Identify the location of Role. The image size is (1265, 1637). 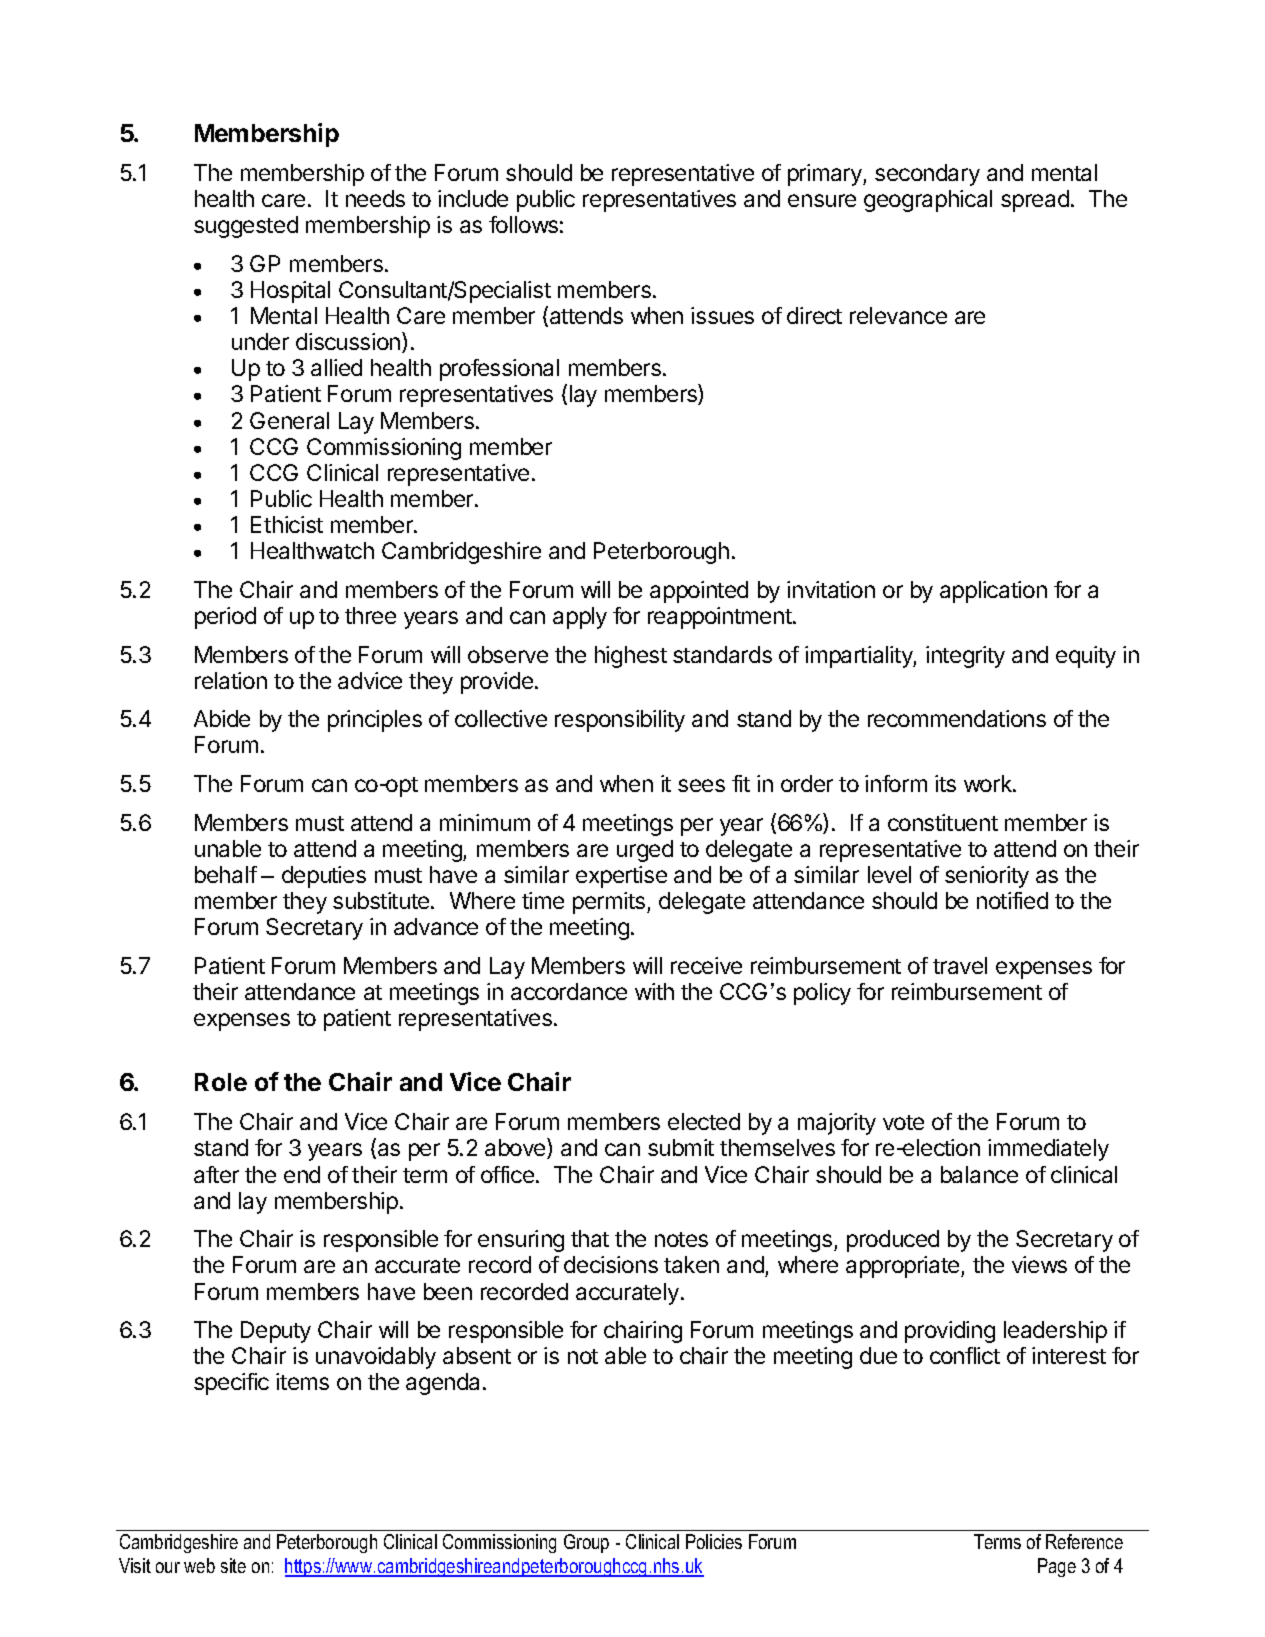
(221, 1082).
